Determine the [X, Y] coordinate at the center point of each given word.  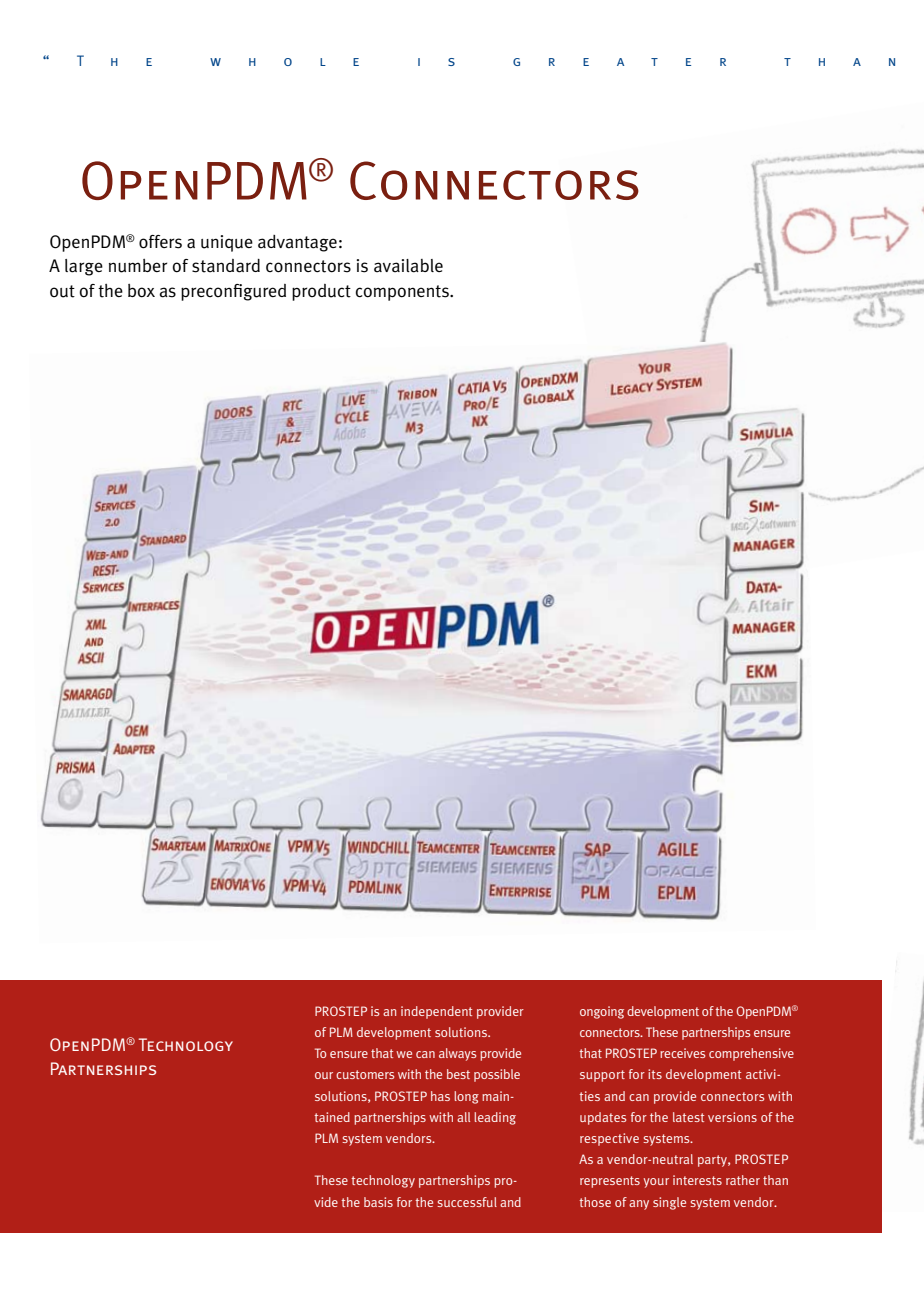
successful [467, 1202]
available [408, 266]
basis [378, 1202]
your [656, 1183]
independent [436, 1012]
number [138, 266]
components [403, 293]
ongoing [602, 1012]
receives [682, 1053]
